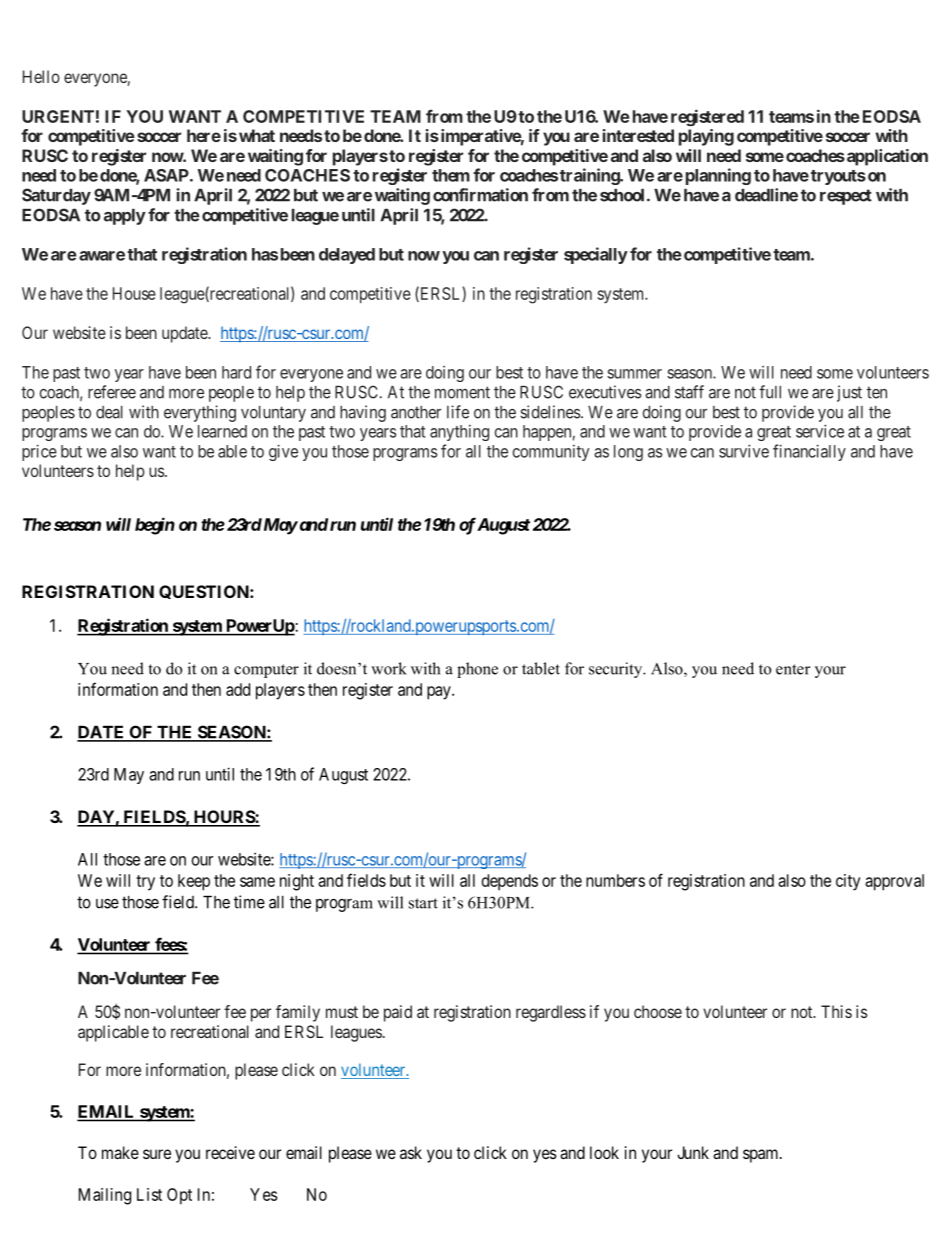  What do you see at coordinates (238, 689) in the page?
I see `add` at bounding box center [238, 689].
